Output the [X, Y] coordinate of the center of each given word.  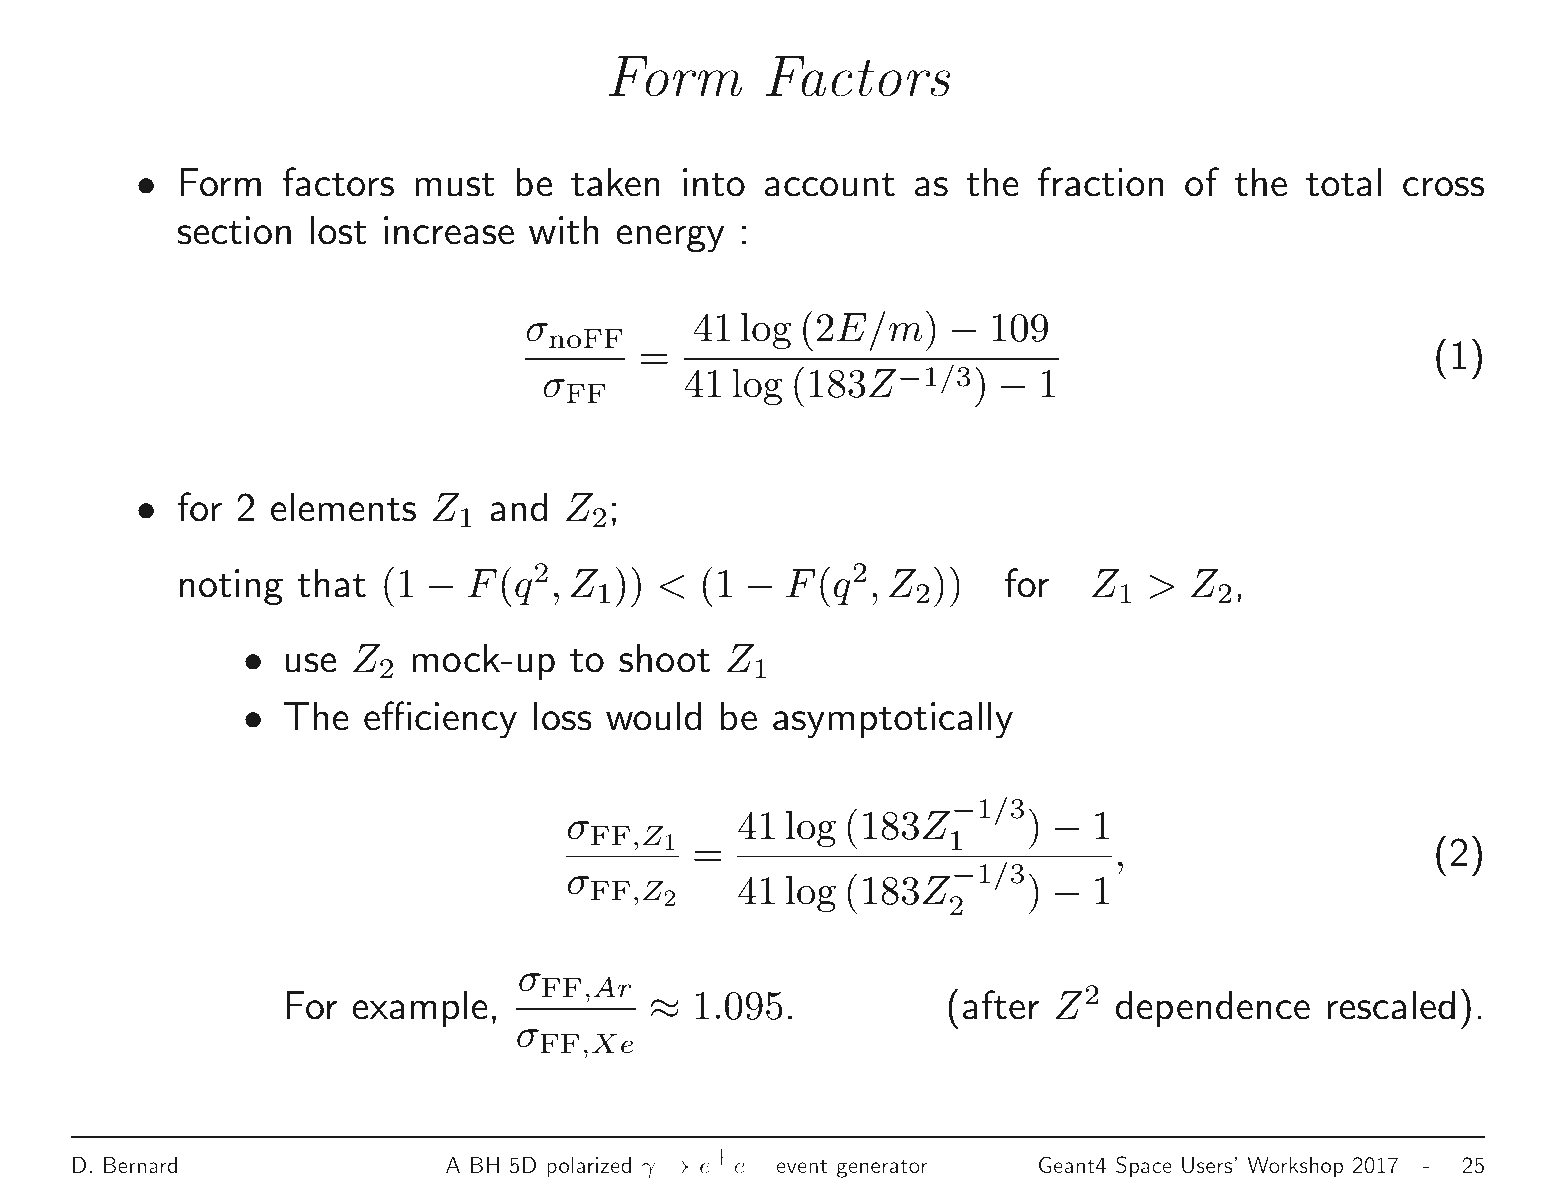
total [1343, 182]
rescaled [1391, 1005]
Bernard [140, 1164]
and [518, 507]
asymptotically [893, 720]
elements [343, 507]
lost [338, 230]
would [653, 716]
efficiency [440, 720]
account [830, 185]
